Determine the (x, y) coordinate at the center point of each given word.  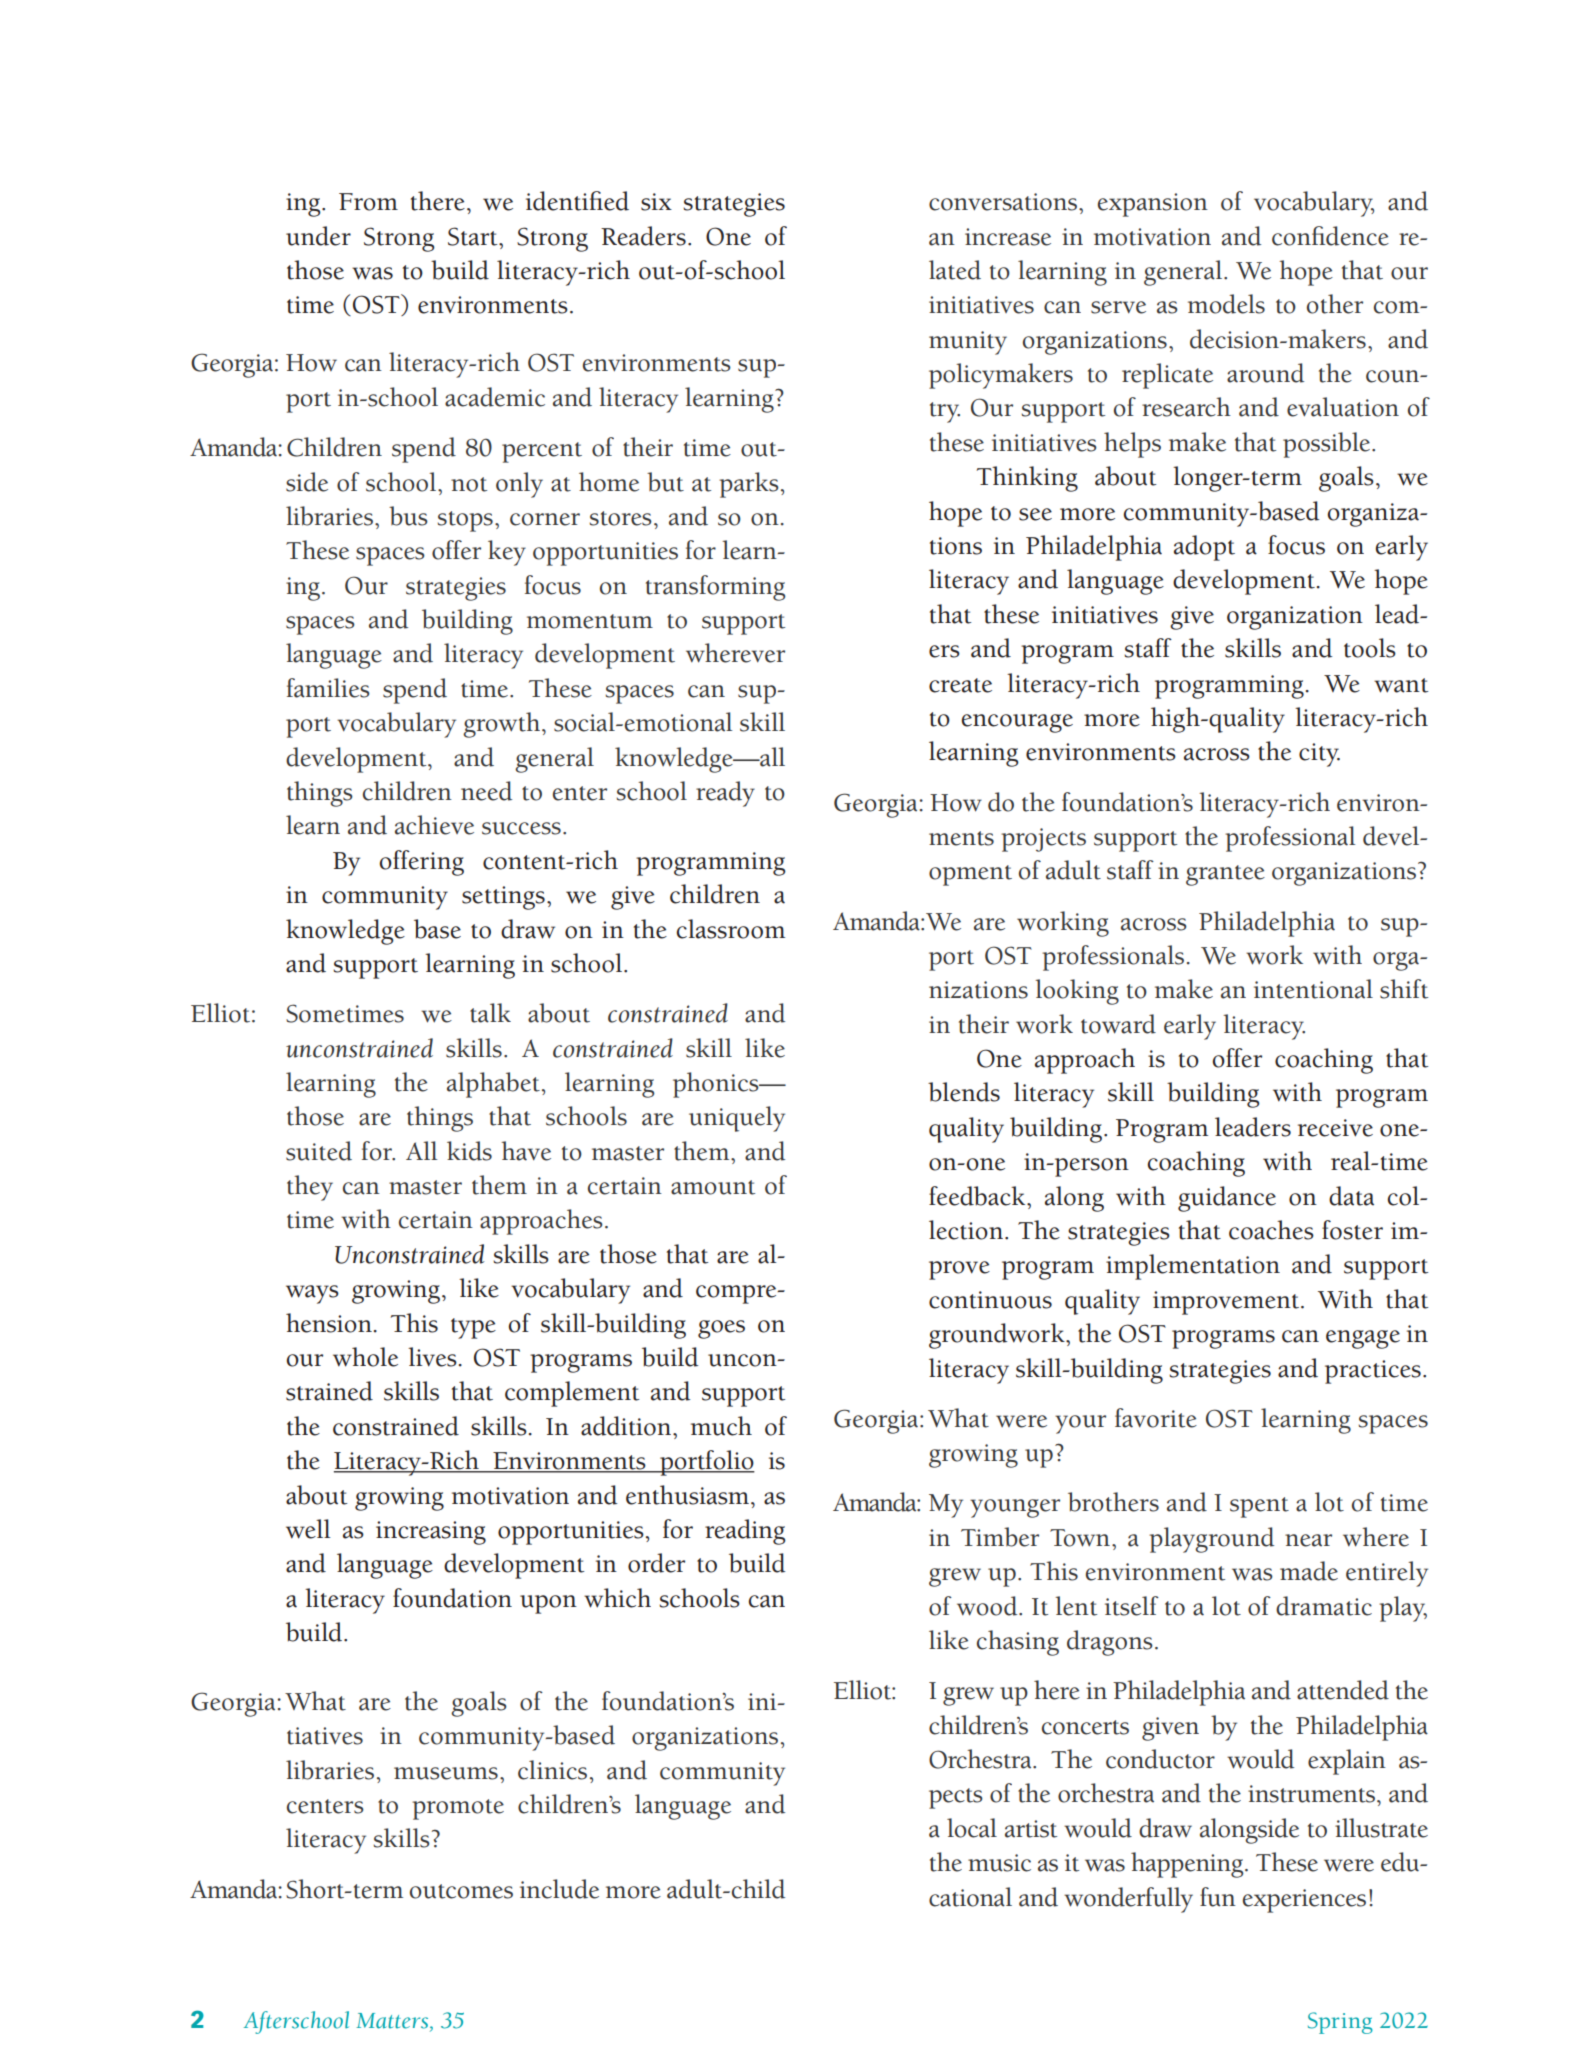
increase (1008, 237)
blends (964, 1092)
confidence (1330, 236)
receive (1335, 1128)
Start (474, 236)
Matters (392, 2021)
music (999, 1863)
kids (469, 1151)
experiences (1304, 1901)
